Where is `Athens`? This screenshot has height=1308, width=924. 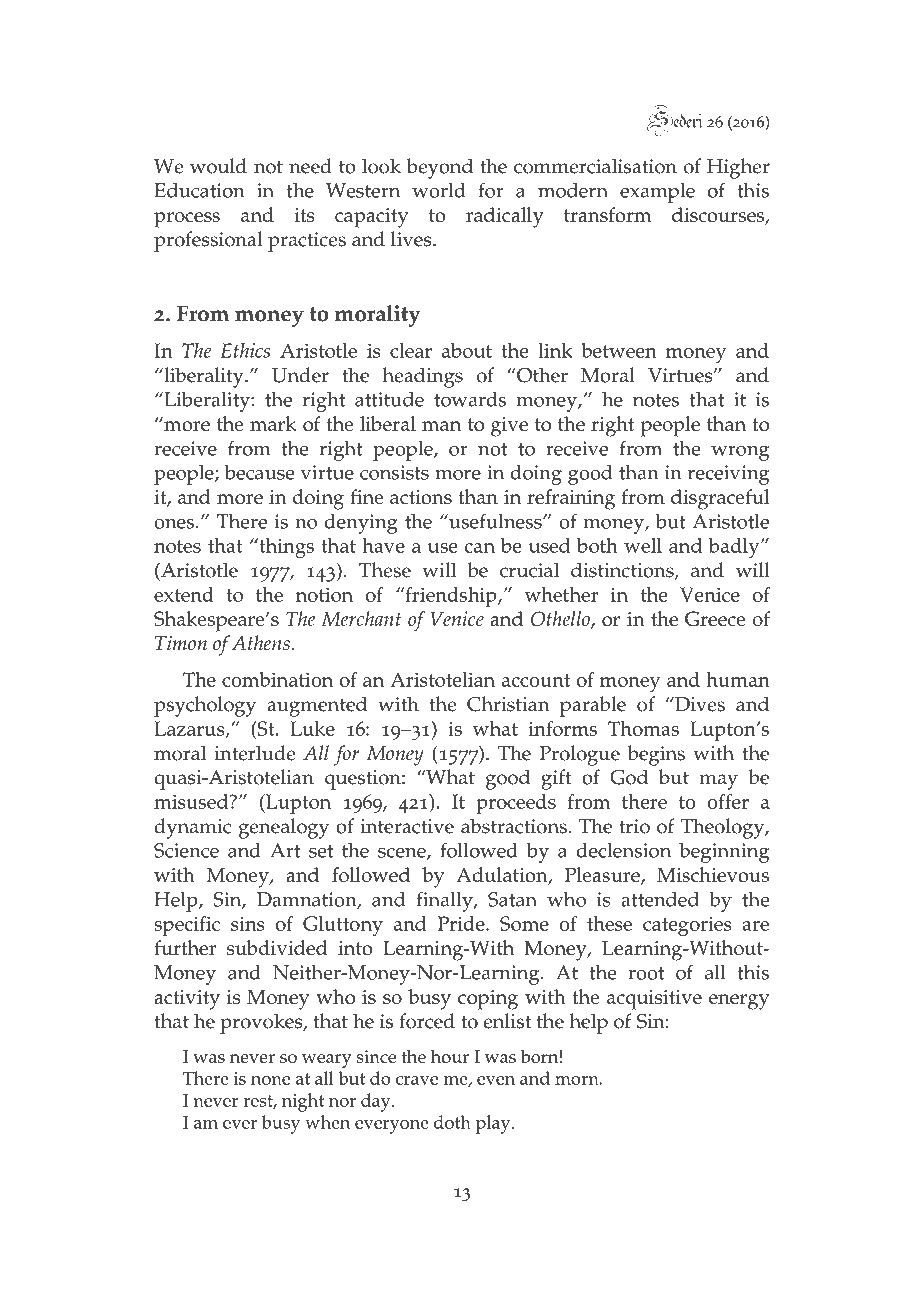
Athens is located at coordinates (262, 642).
